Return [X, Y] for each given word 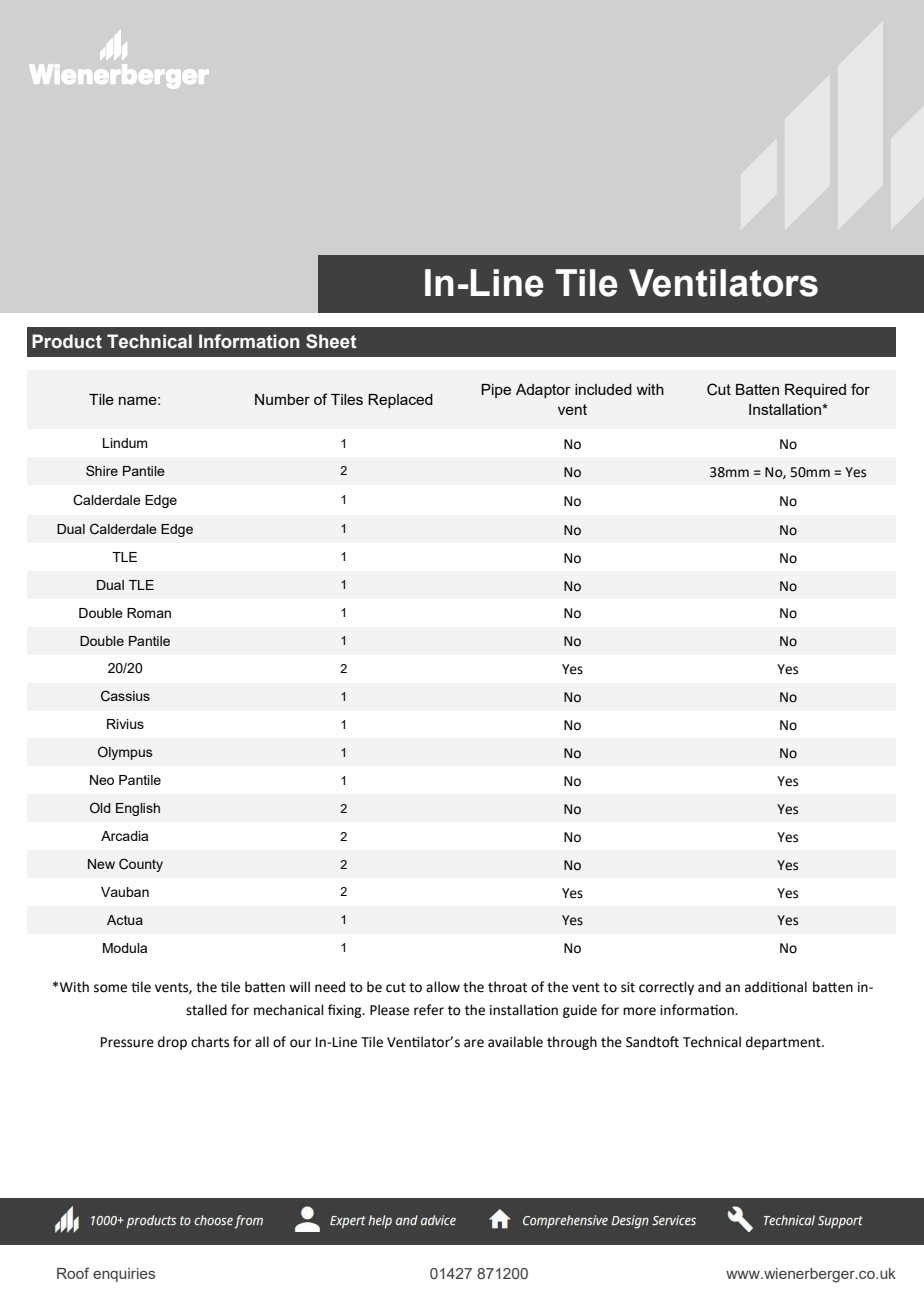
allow [443, 987]
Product [67, 341]
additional [776, 987]
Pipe [496, 391]
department [784, 1043]
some [110, 988]
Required [815, 391]
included [603, 389]
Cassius [125, 696]
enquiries [124, 1275]
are [474, 1043]
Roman [149, 613]
